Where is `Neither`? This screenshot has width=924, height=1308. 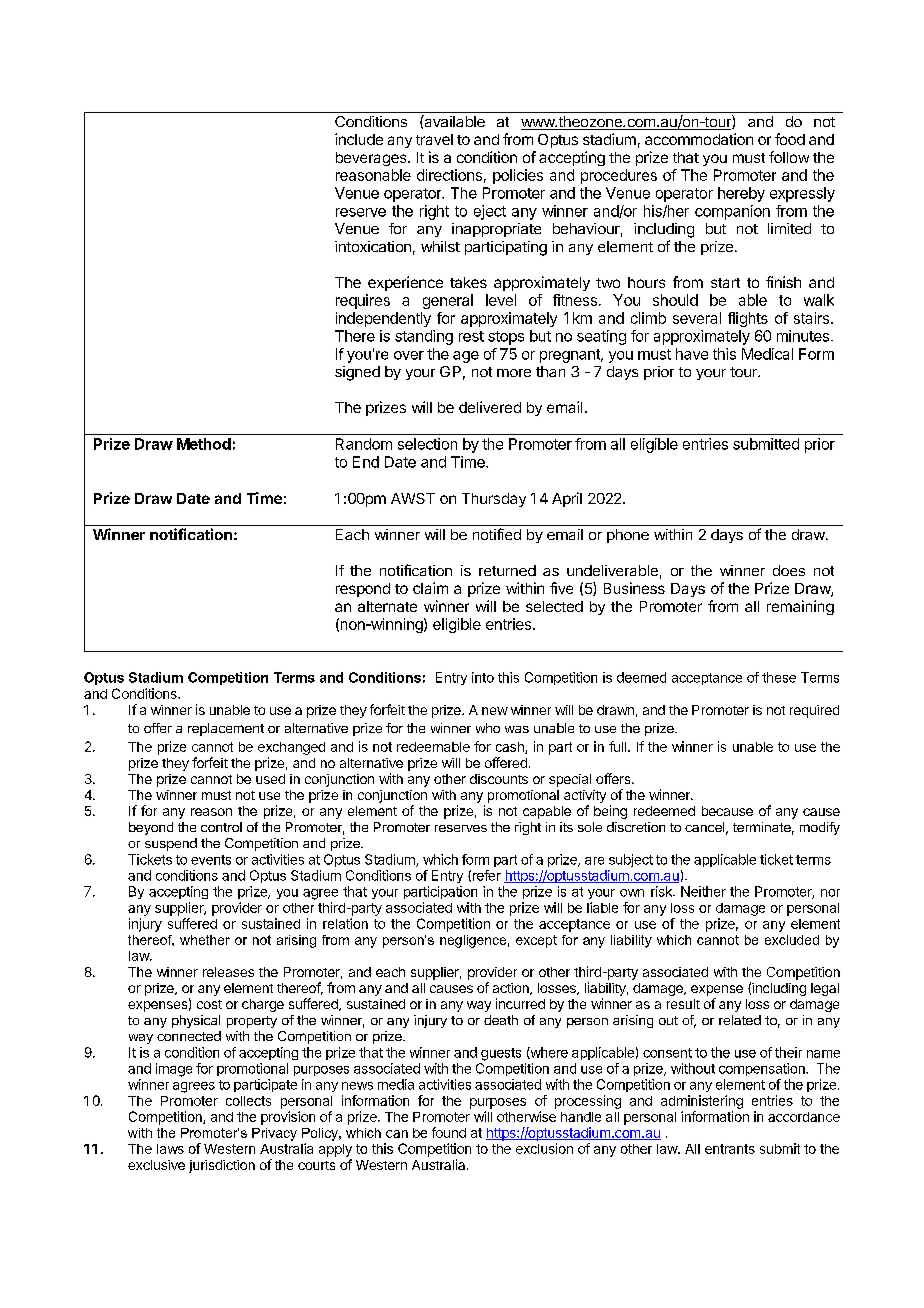 Neither is located at coordinates (703, 891).
